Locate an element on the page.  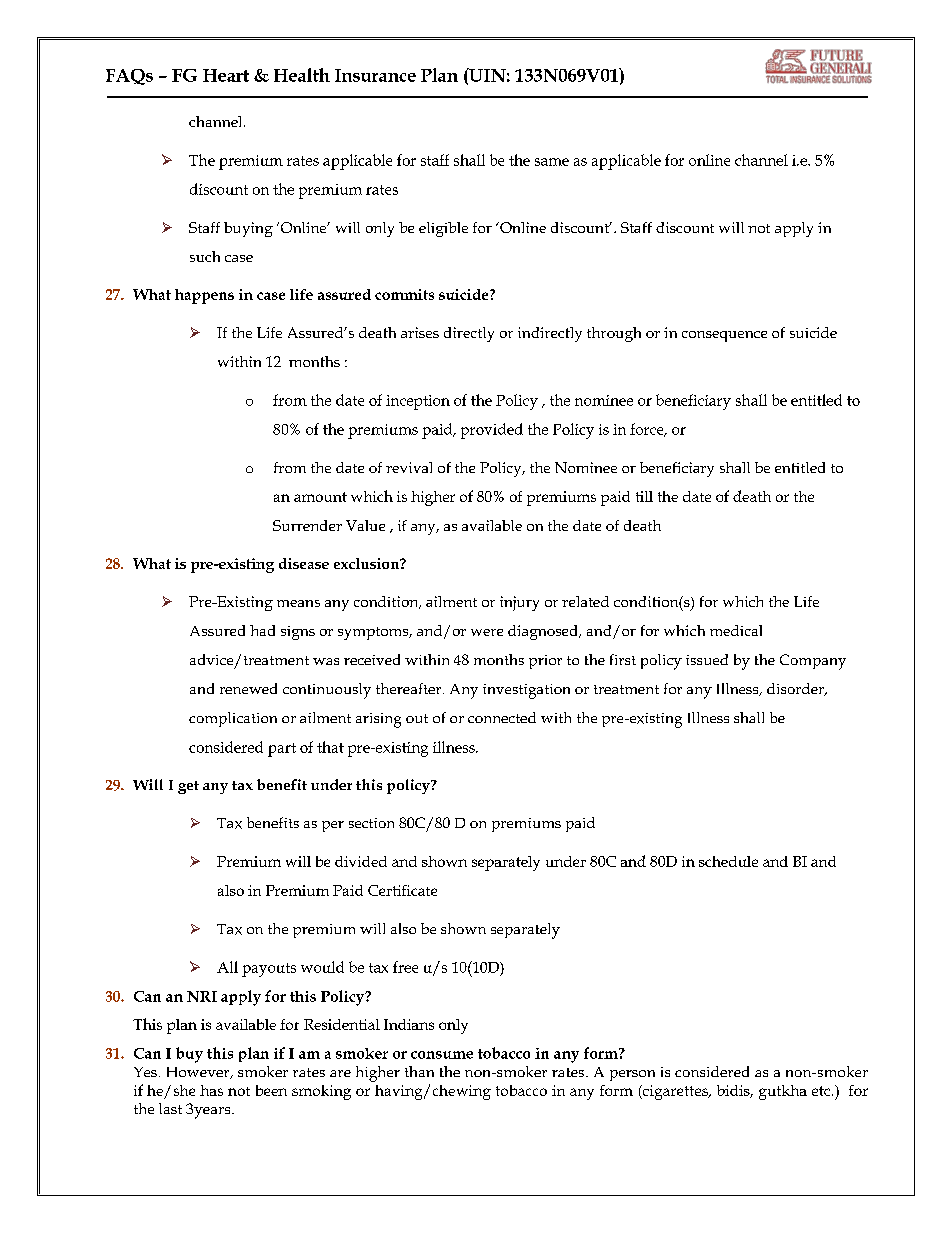
schedule is located at coordinates (728, 861).
